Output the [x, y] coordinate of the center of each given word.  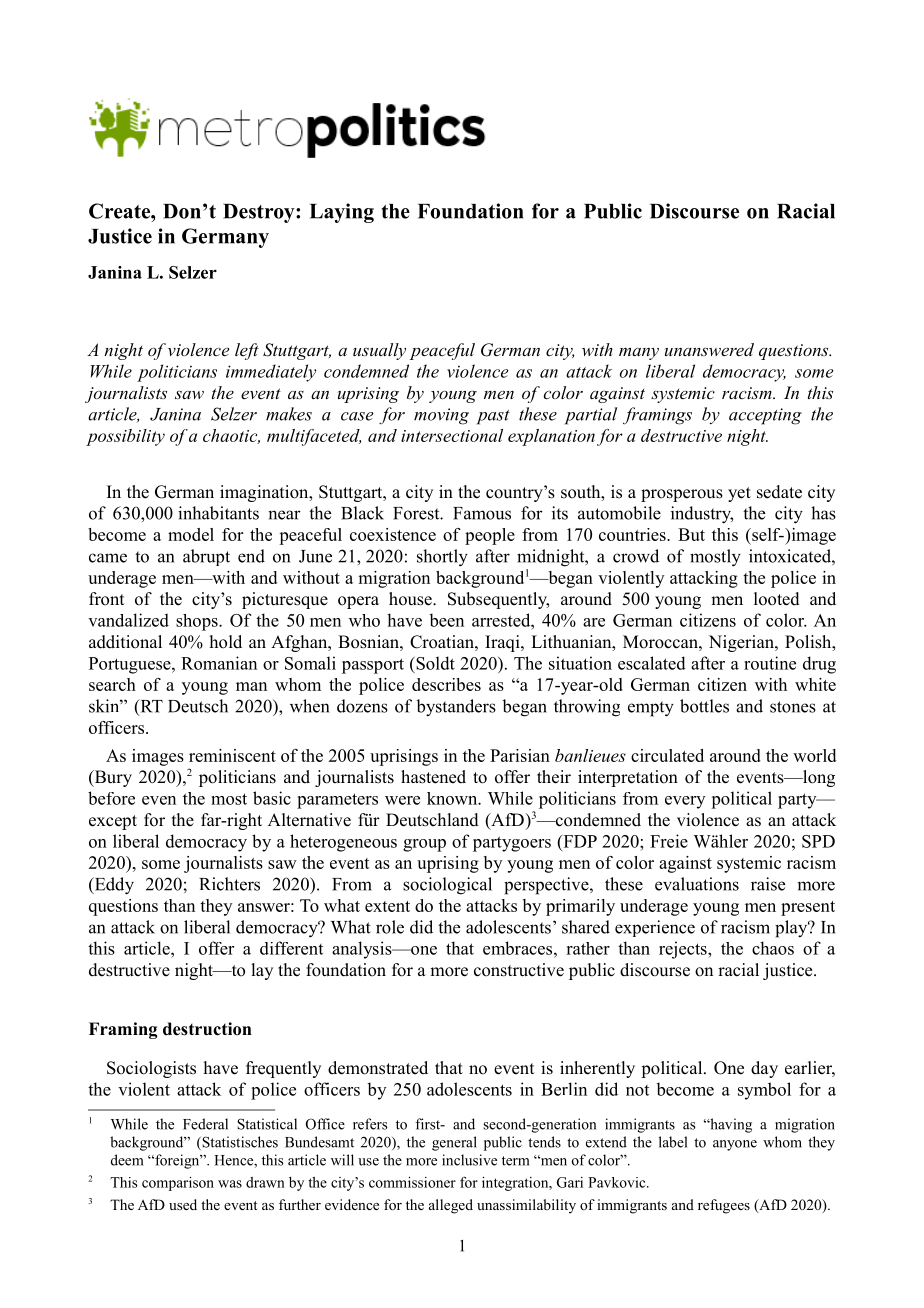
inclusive [469, 1160]
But [691, 534]
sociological [447, 886]
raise [768, 884]
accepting [765, 416]
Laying [342, 213]
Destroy [260, 213]
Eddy [113, 886]
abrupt [206, 557]
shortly [442, 558]
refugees [724, 1206]
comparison [178, 1184]
